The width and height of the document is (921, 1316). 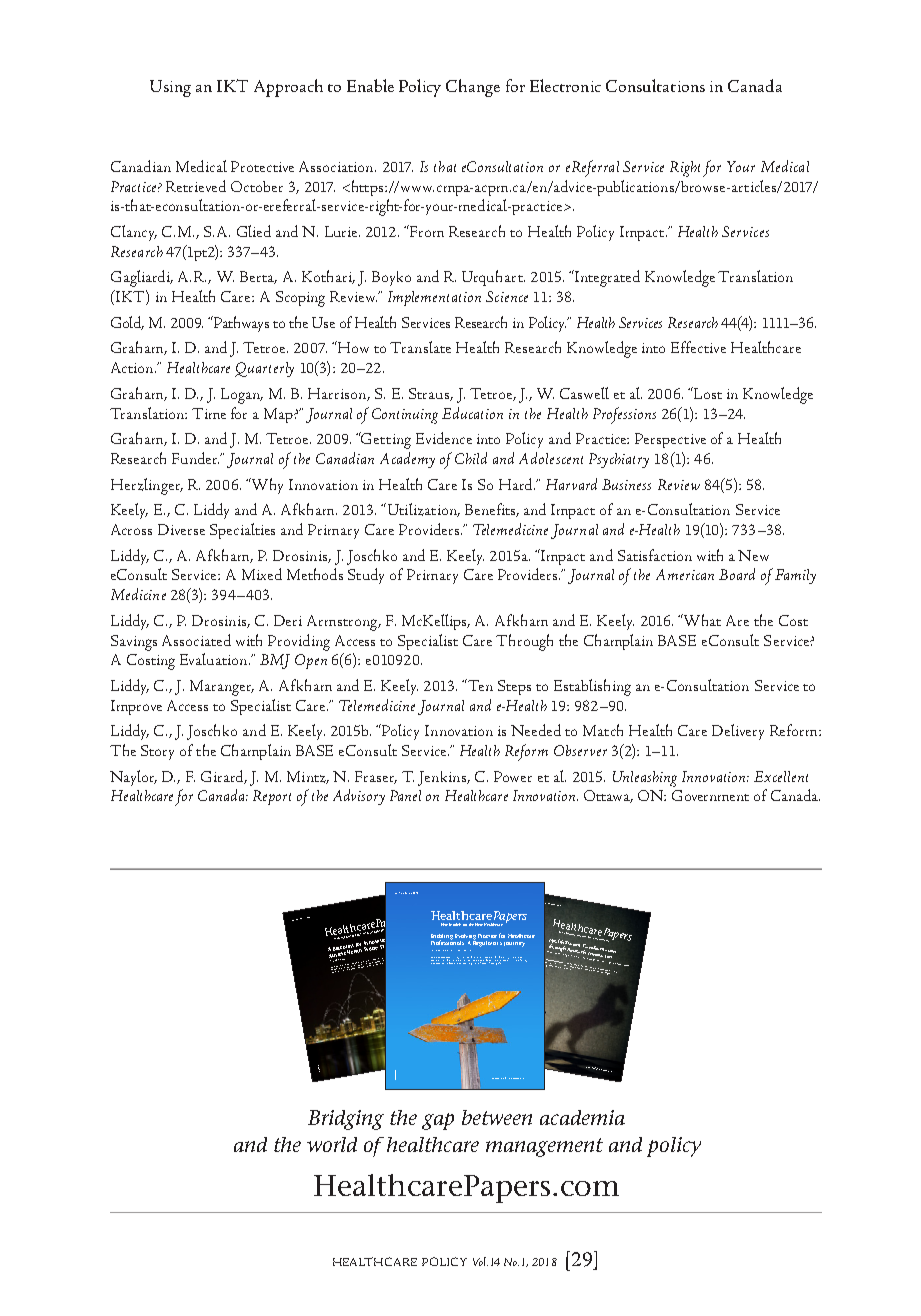 What do you see at coordinates (473, 88) in the document?
I see `Change` at bounding box center [473, 88].
